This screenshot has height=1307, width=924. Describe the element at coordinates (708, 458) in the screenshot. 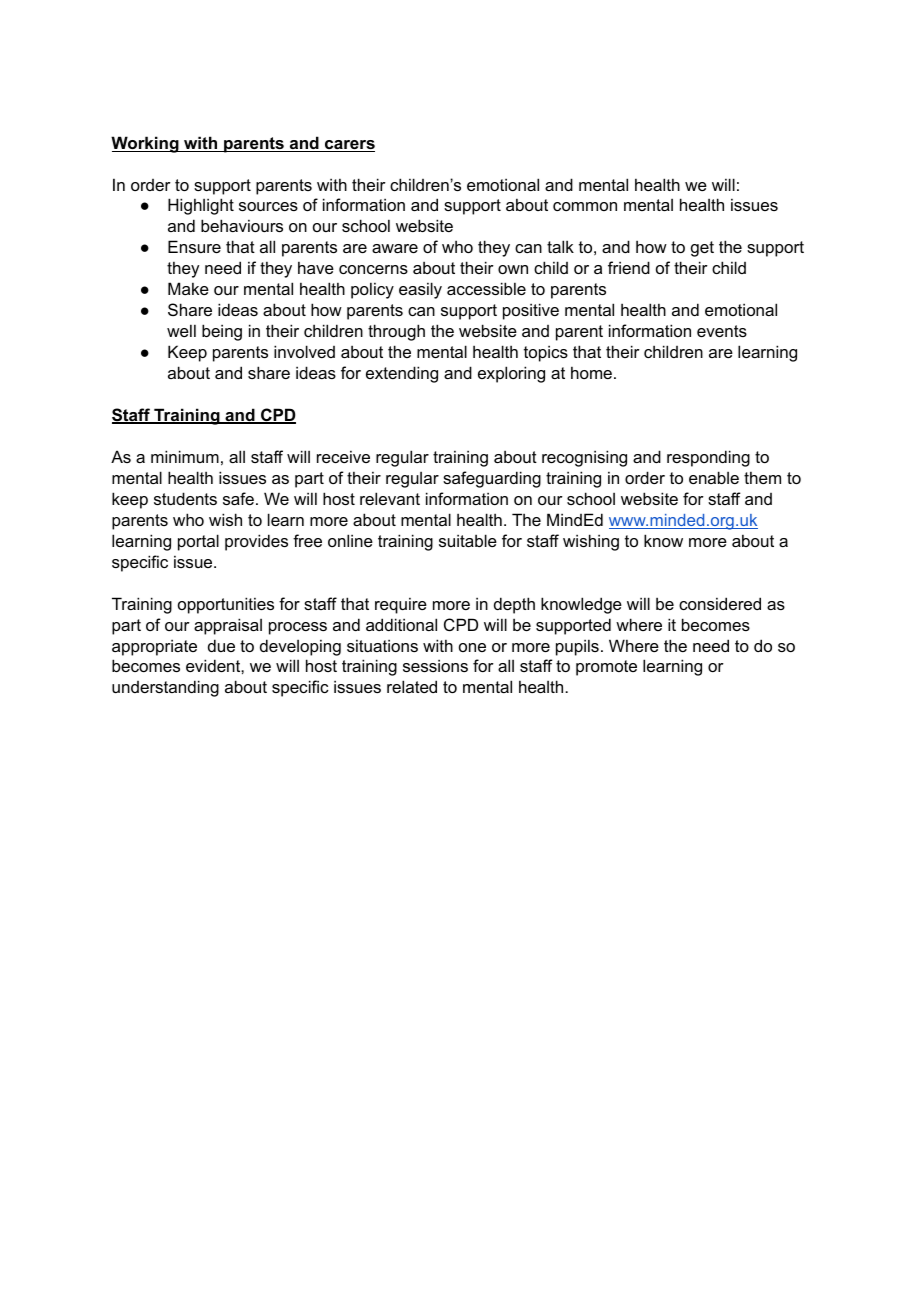

I see `responding` at that location.
